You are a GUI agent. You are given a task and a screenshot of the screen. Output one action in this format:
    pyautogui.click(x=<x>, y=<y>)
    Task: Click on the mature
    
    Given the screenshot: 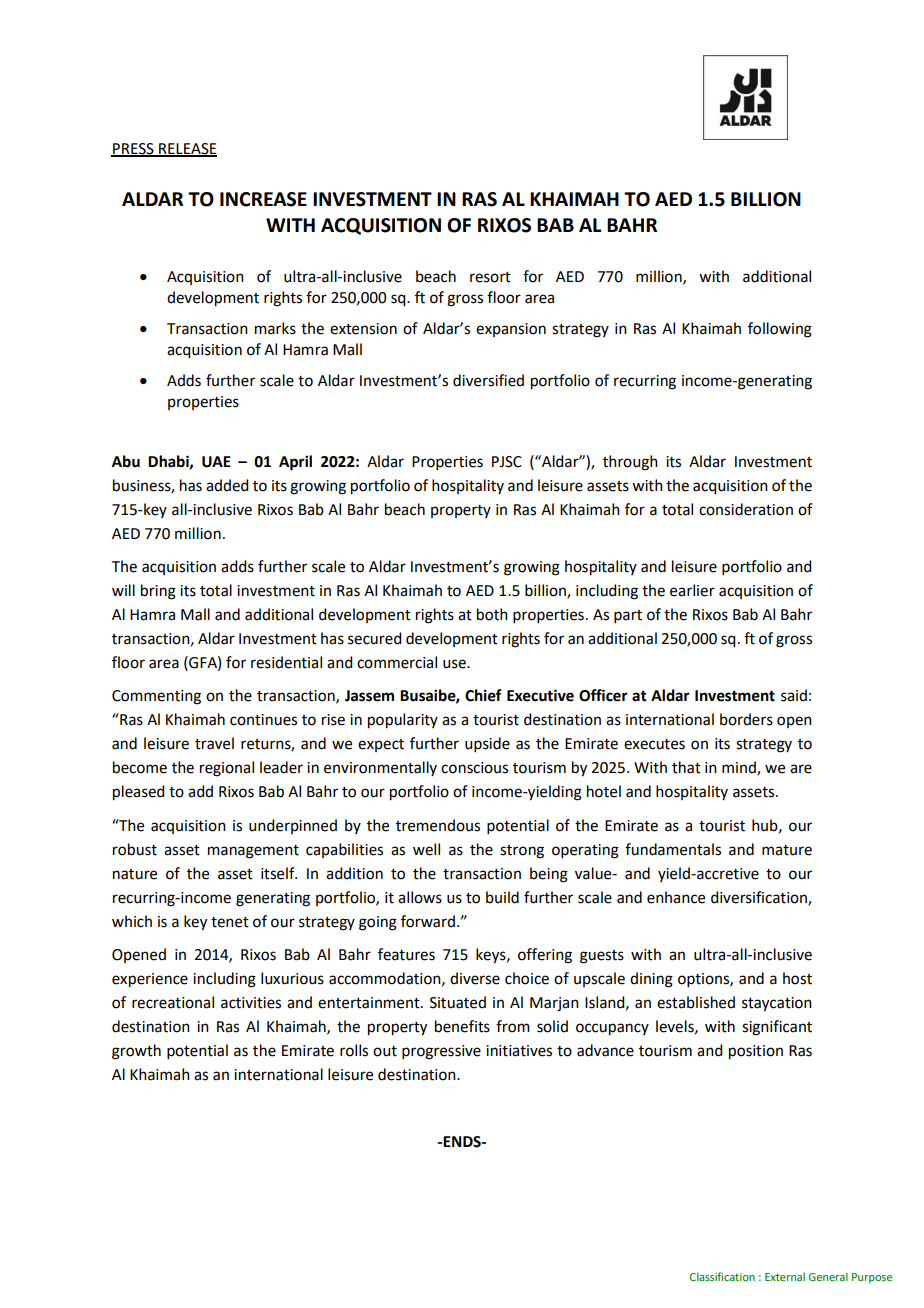 What is the action you would take?
    pyautogui.click(x=787, y=850)
